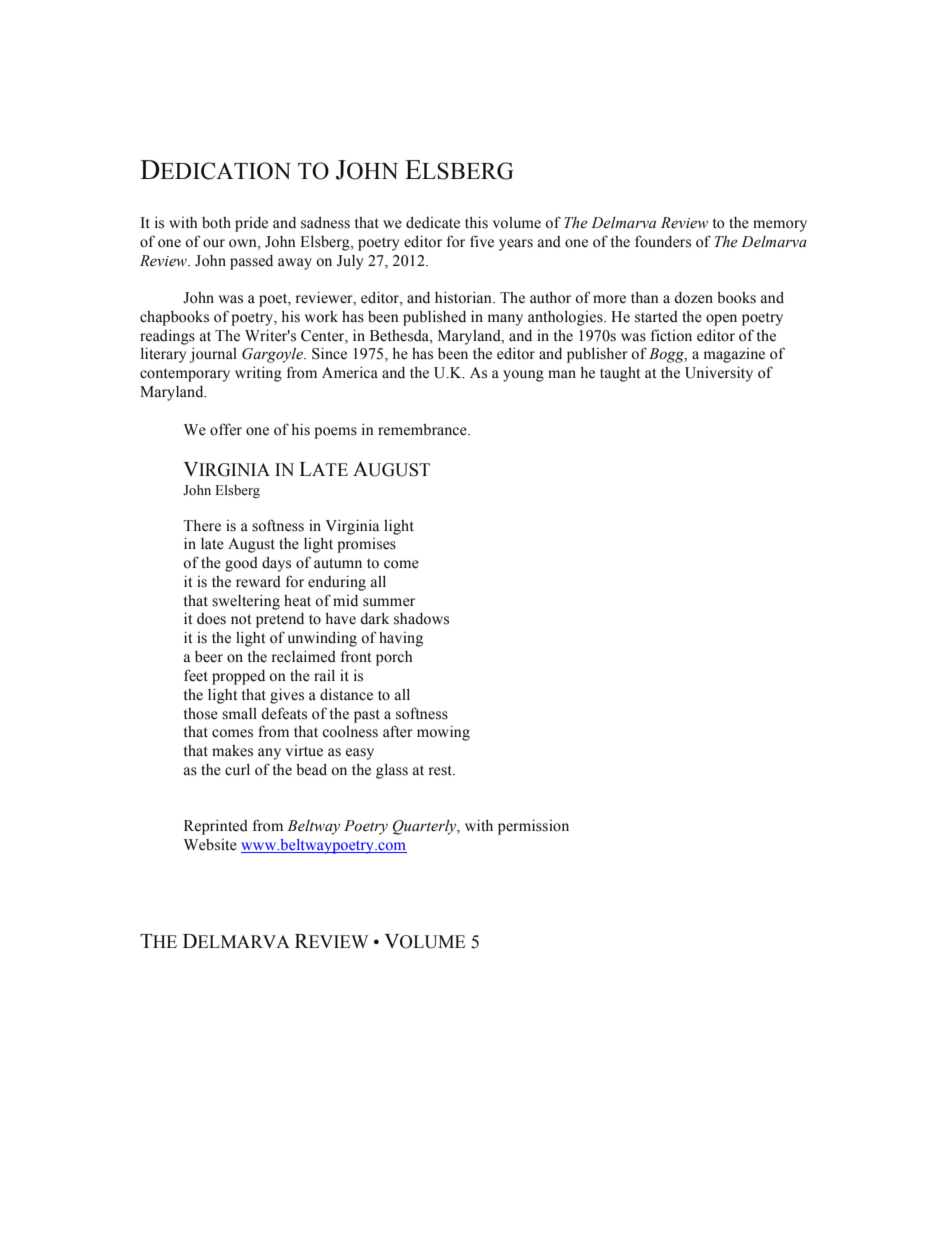 The image size is (952, 1233). What do you see at coordinates (663, 241) in the page?
I see `founders` at bounding box center [663, 241].
